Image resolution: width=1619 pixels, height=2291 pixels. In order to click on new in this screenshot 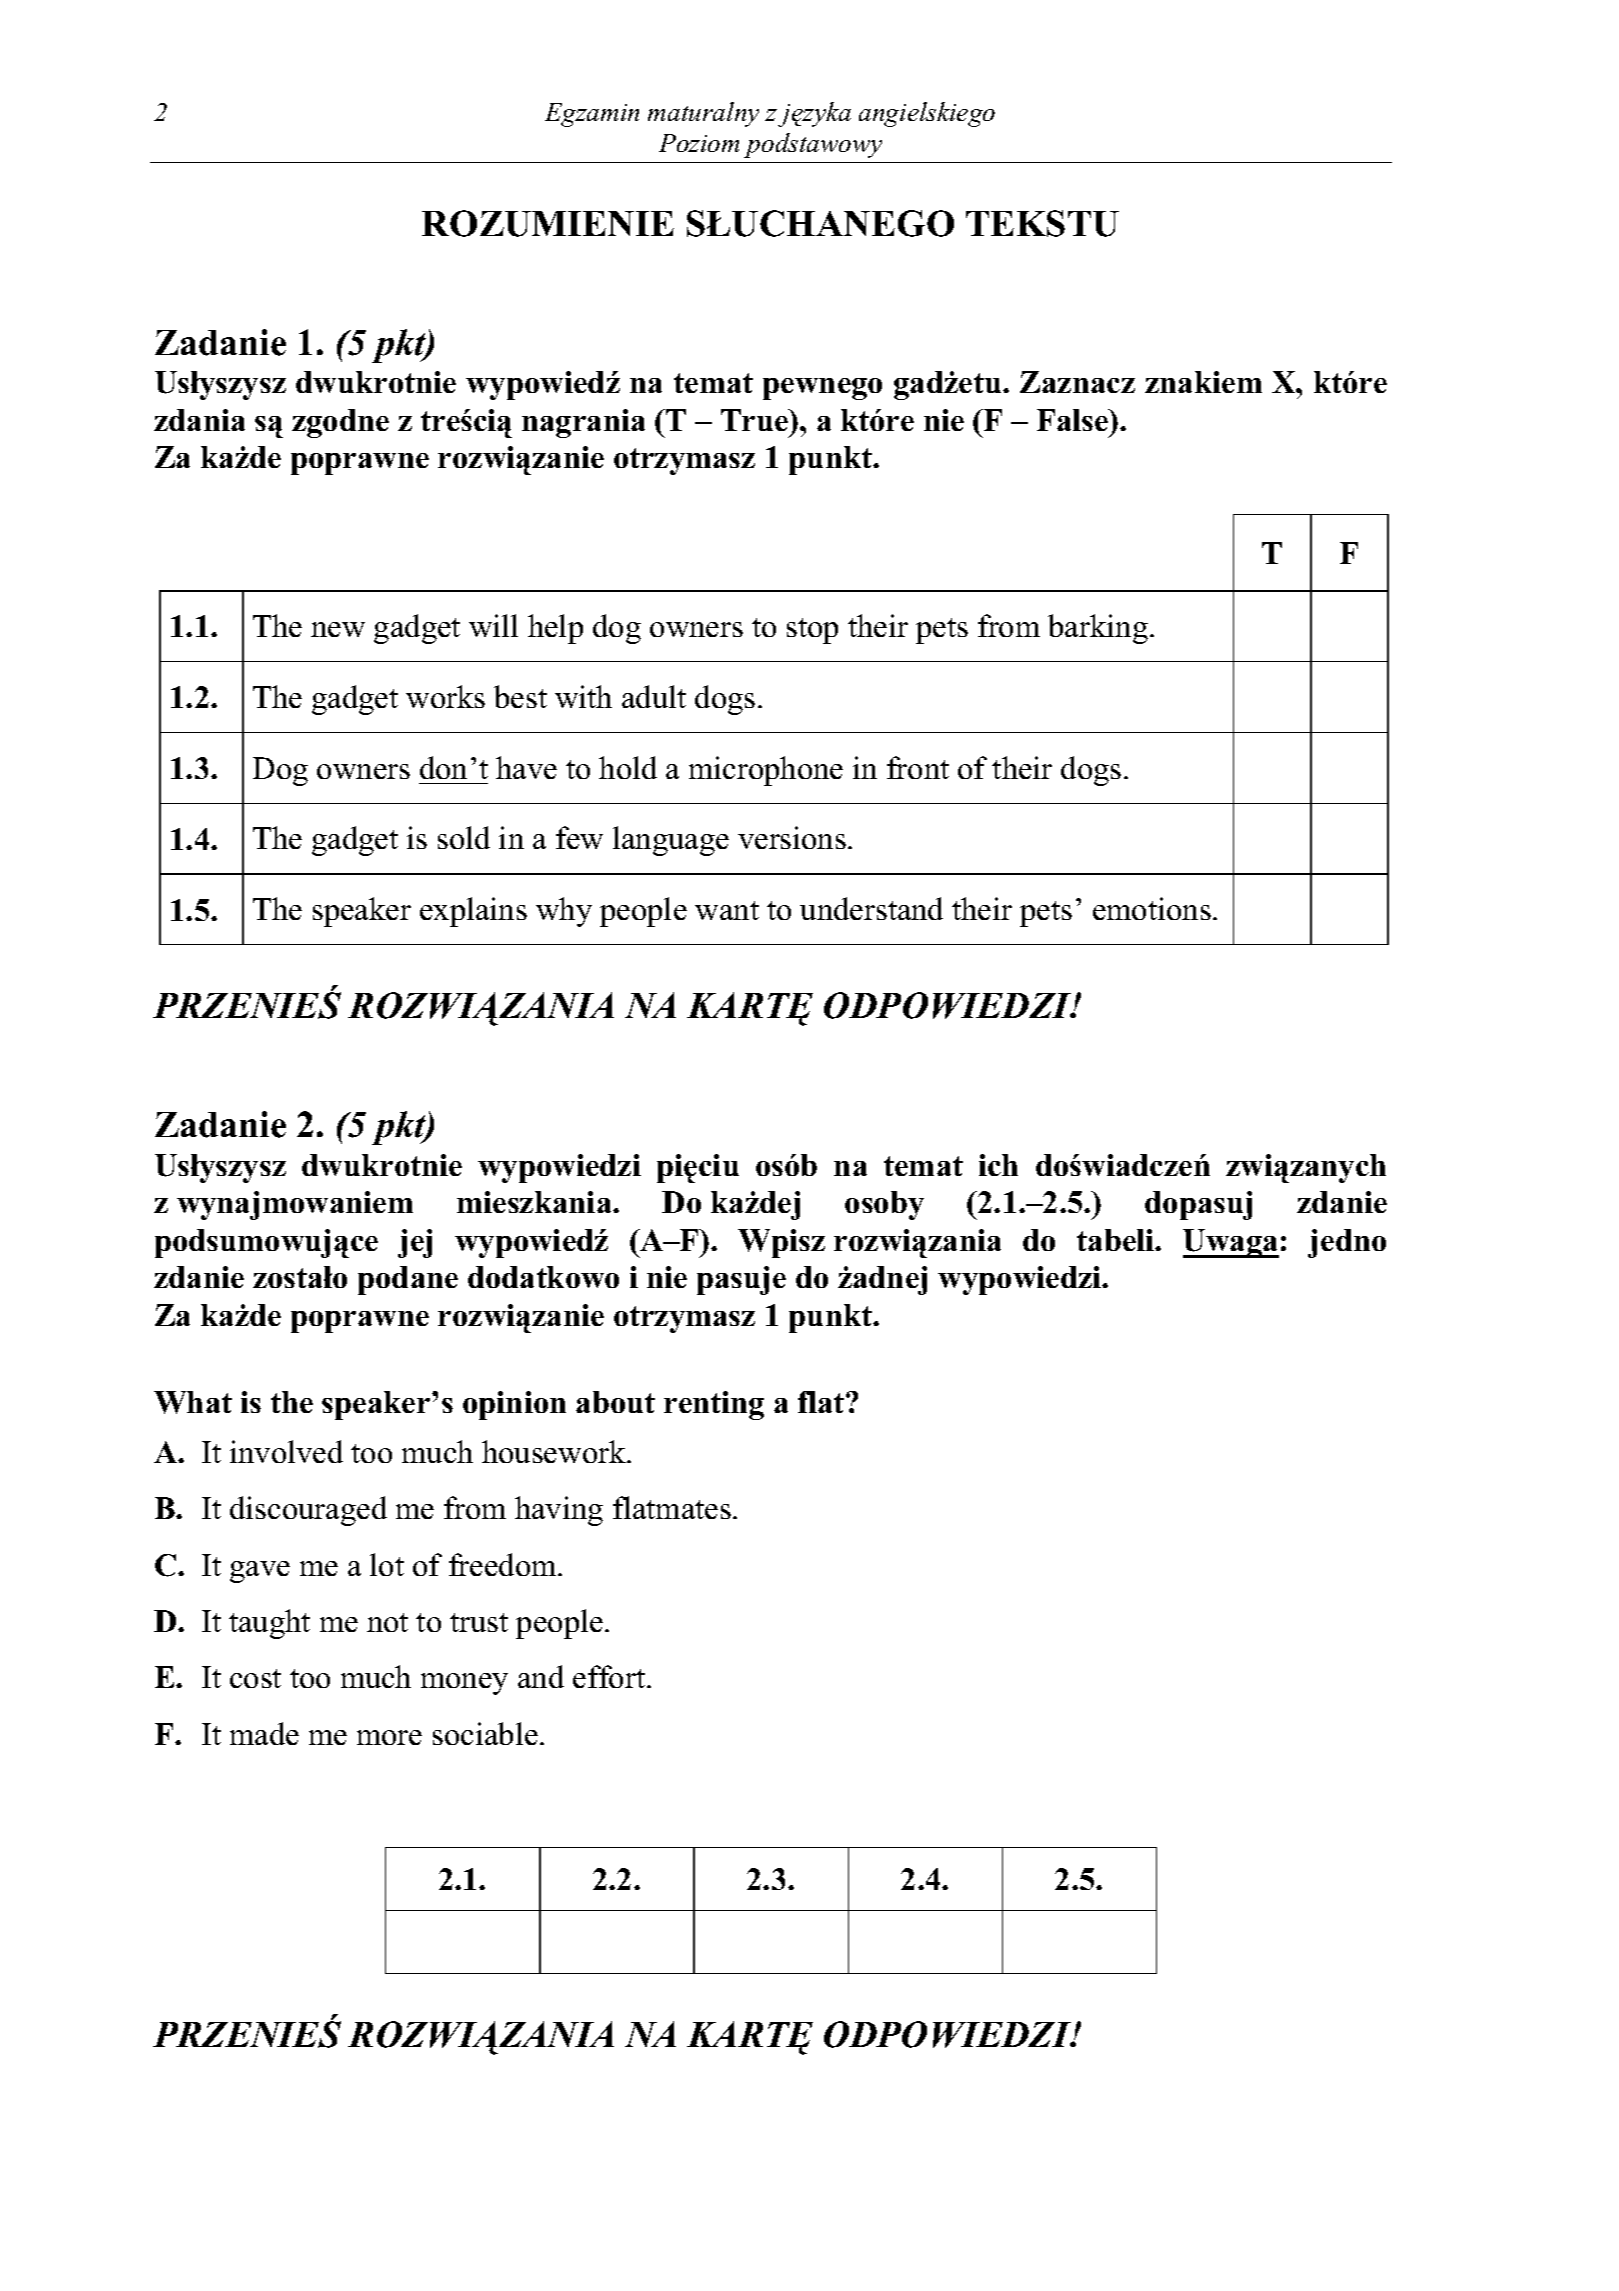, I will do `click(338, 629)`.
